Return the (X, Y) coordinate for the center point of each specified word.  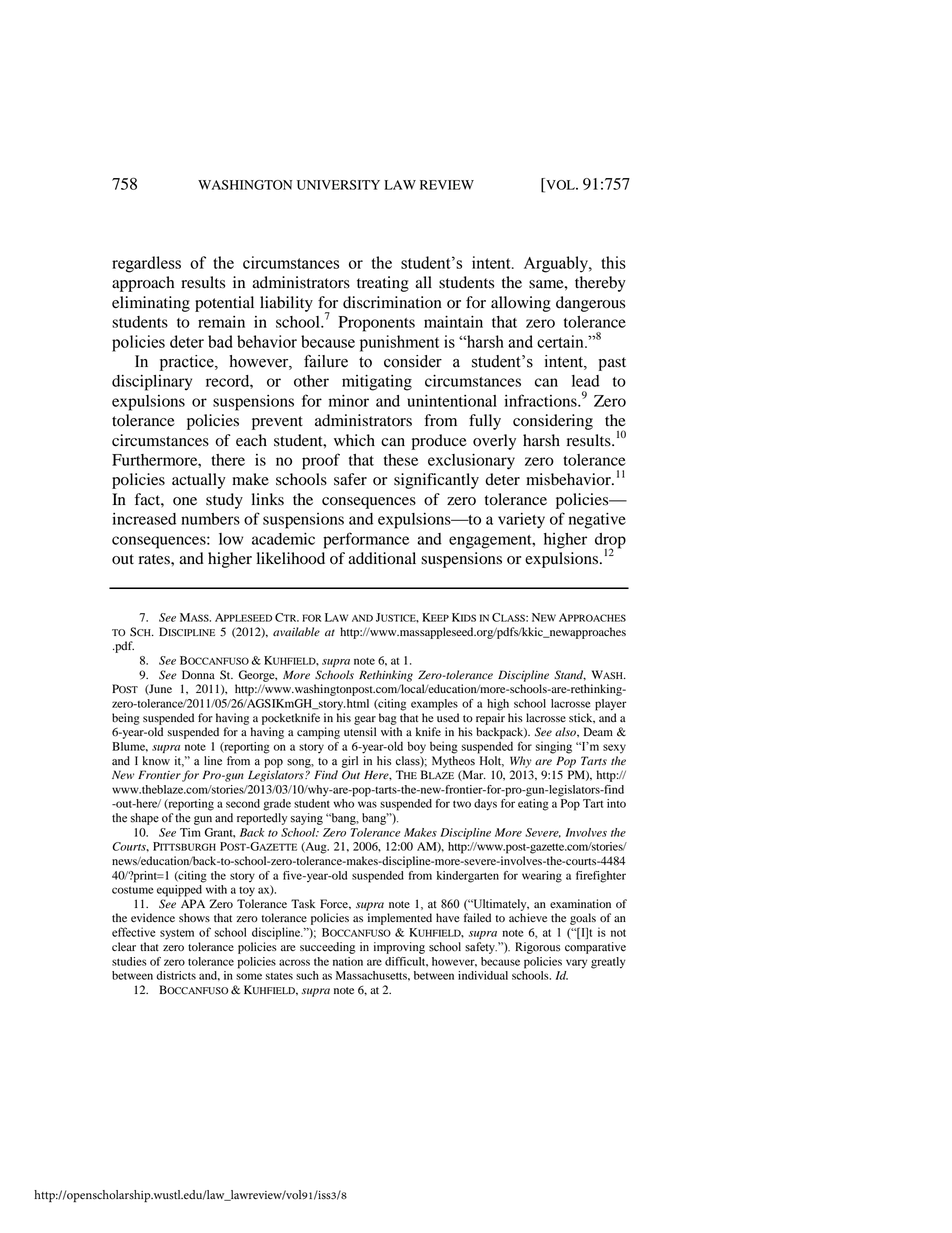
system (177, 934)
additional (382, 558)
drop (610, 541)
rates (155, 559)
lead (586, 381)
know (156, 761)
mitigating (377, 383)
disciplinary (152, 383)
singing (554, 747)
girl (350, 762)
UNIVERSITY (338, 185)
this (613, 262)
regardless (146, 264)
